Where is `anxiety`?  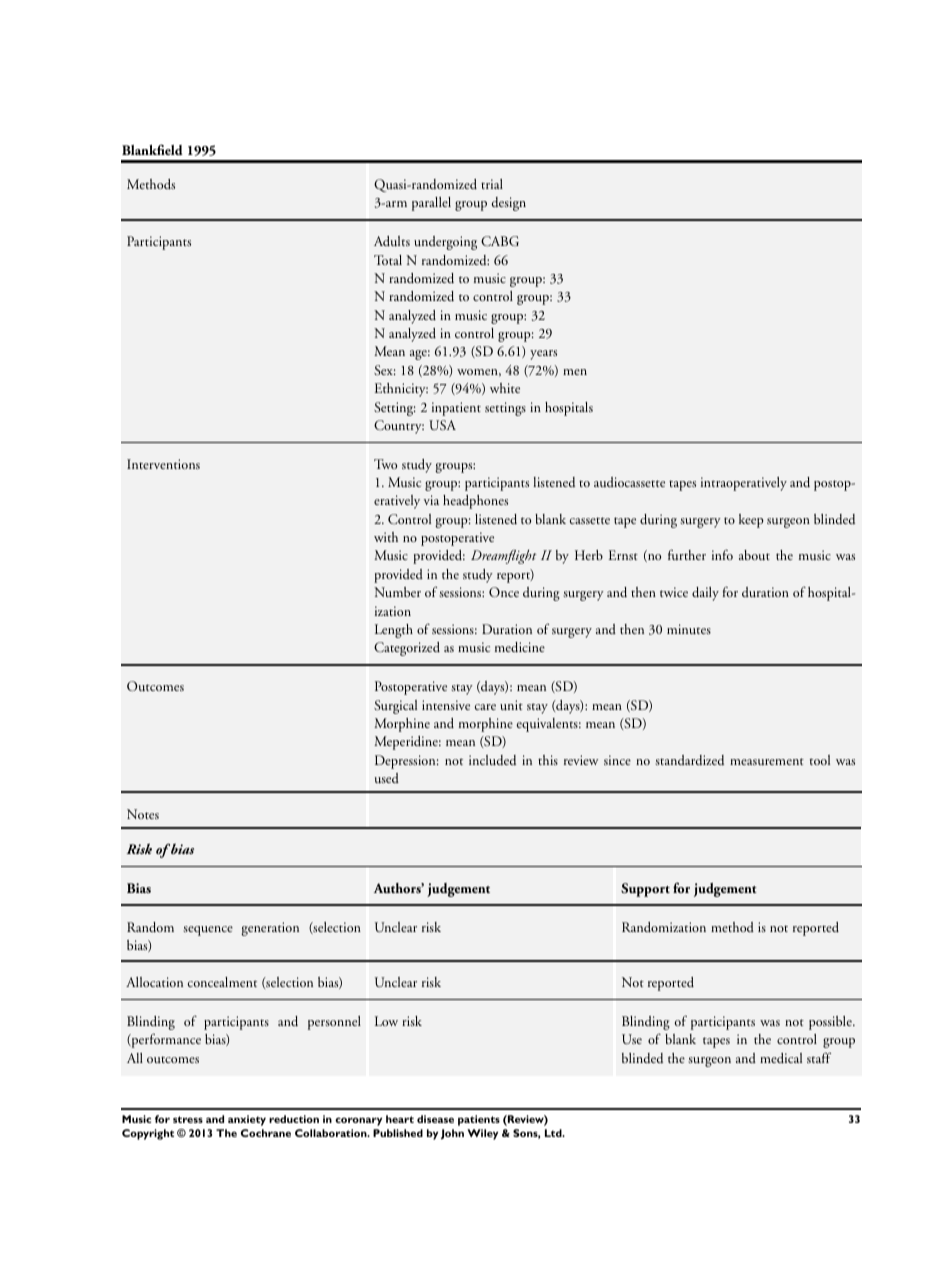
anxiety is located at coordinates (247, 1120).
